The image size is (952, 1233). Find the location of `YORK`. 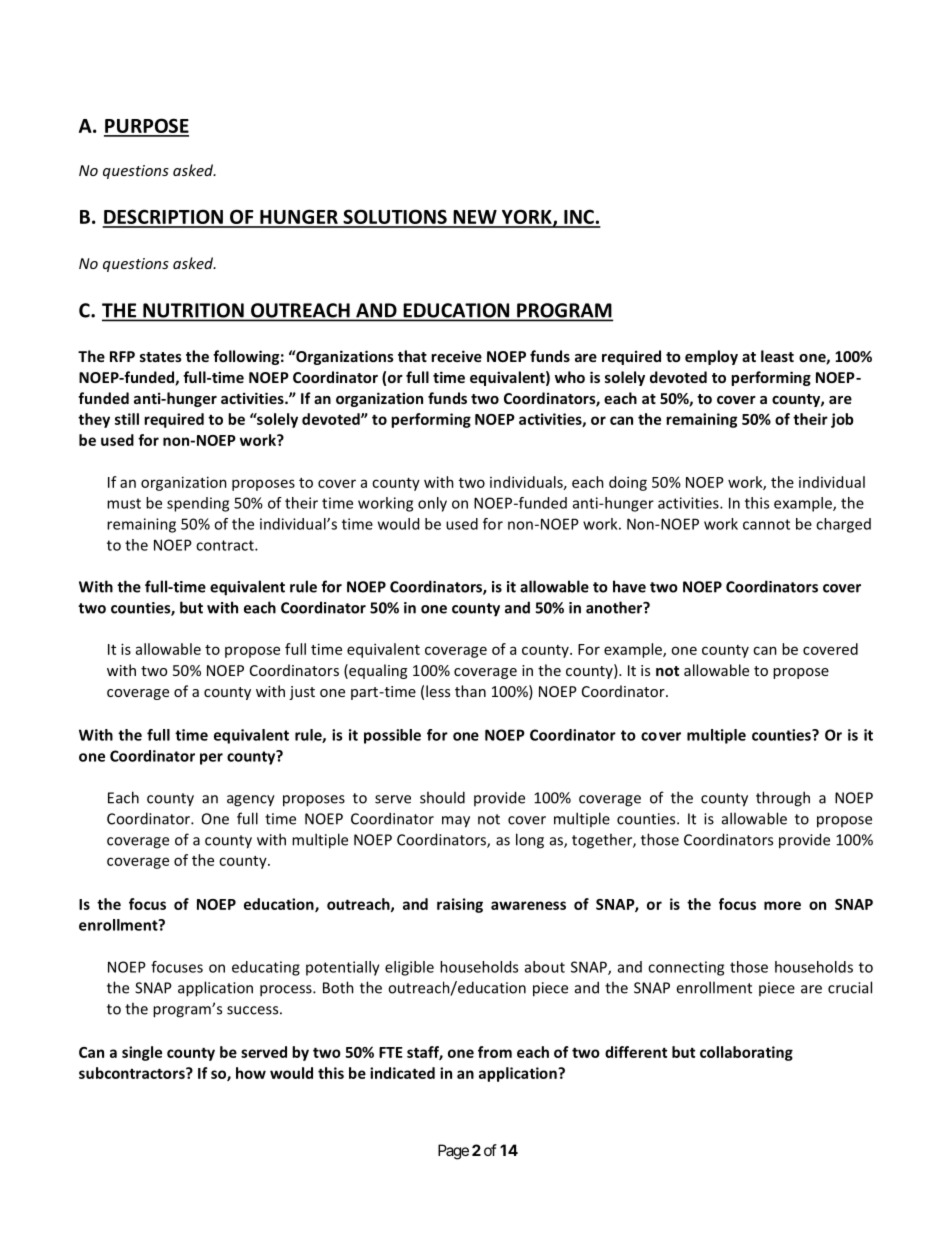

YORK is located at coordinates (526, 218).
